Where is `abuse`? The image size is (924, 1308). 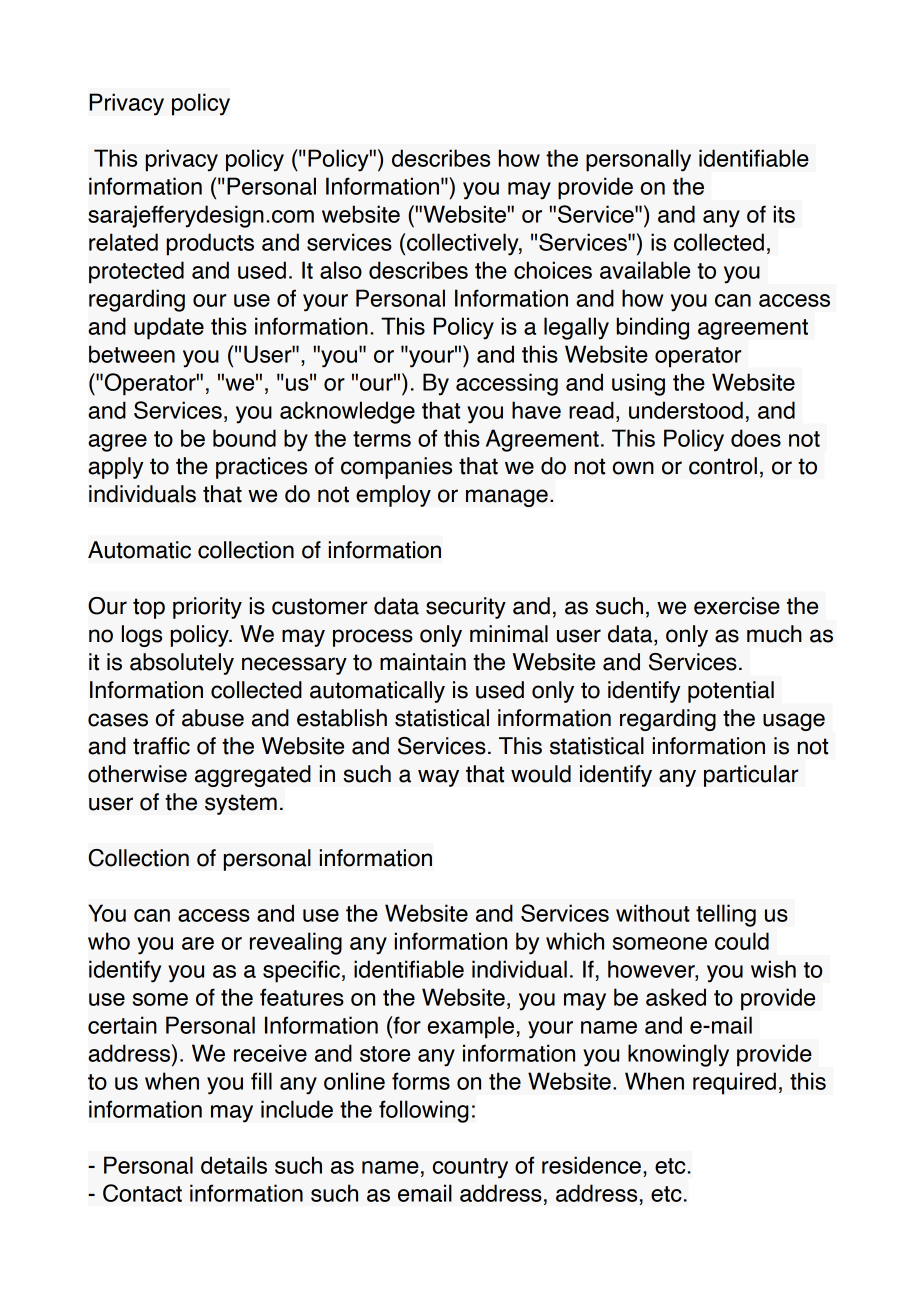
abuse is located at coordinates (213, 718).
